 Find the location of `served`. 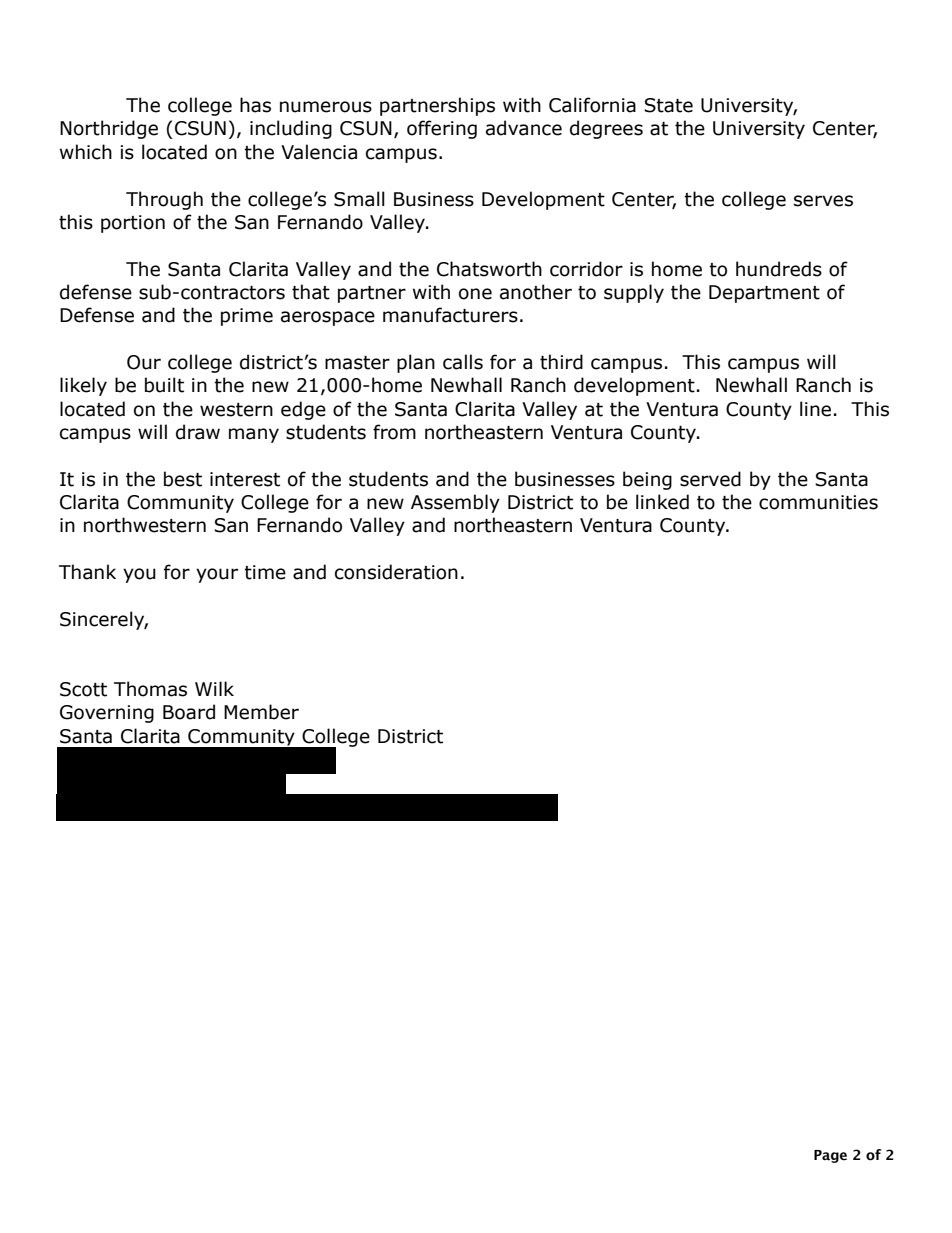

served is located at coordinates (710, 479).
